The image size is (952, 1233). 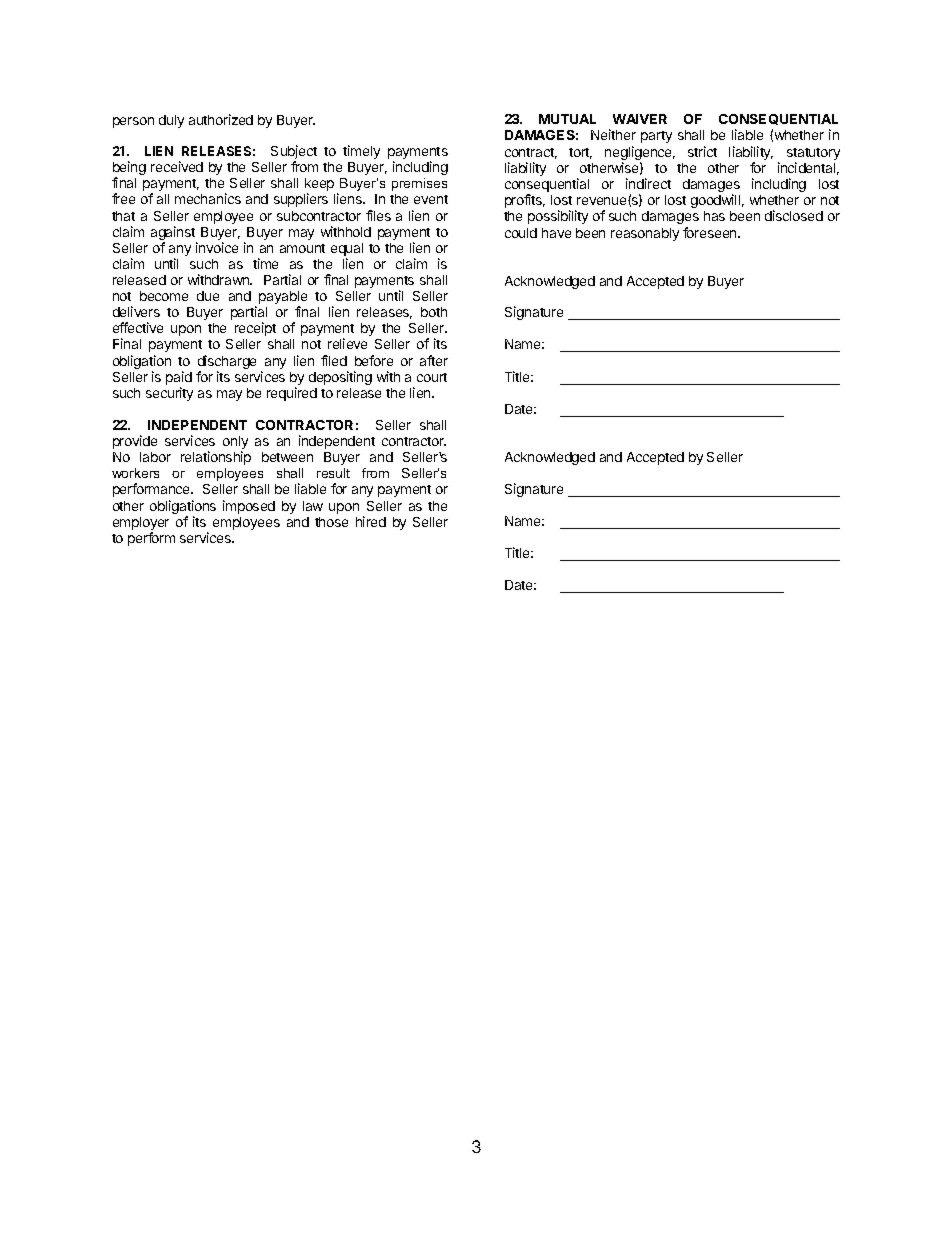 I want to click on security, so click(x=169, y=394).
